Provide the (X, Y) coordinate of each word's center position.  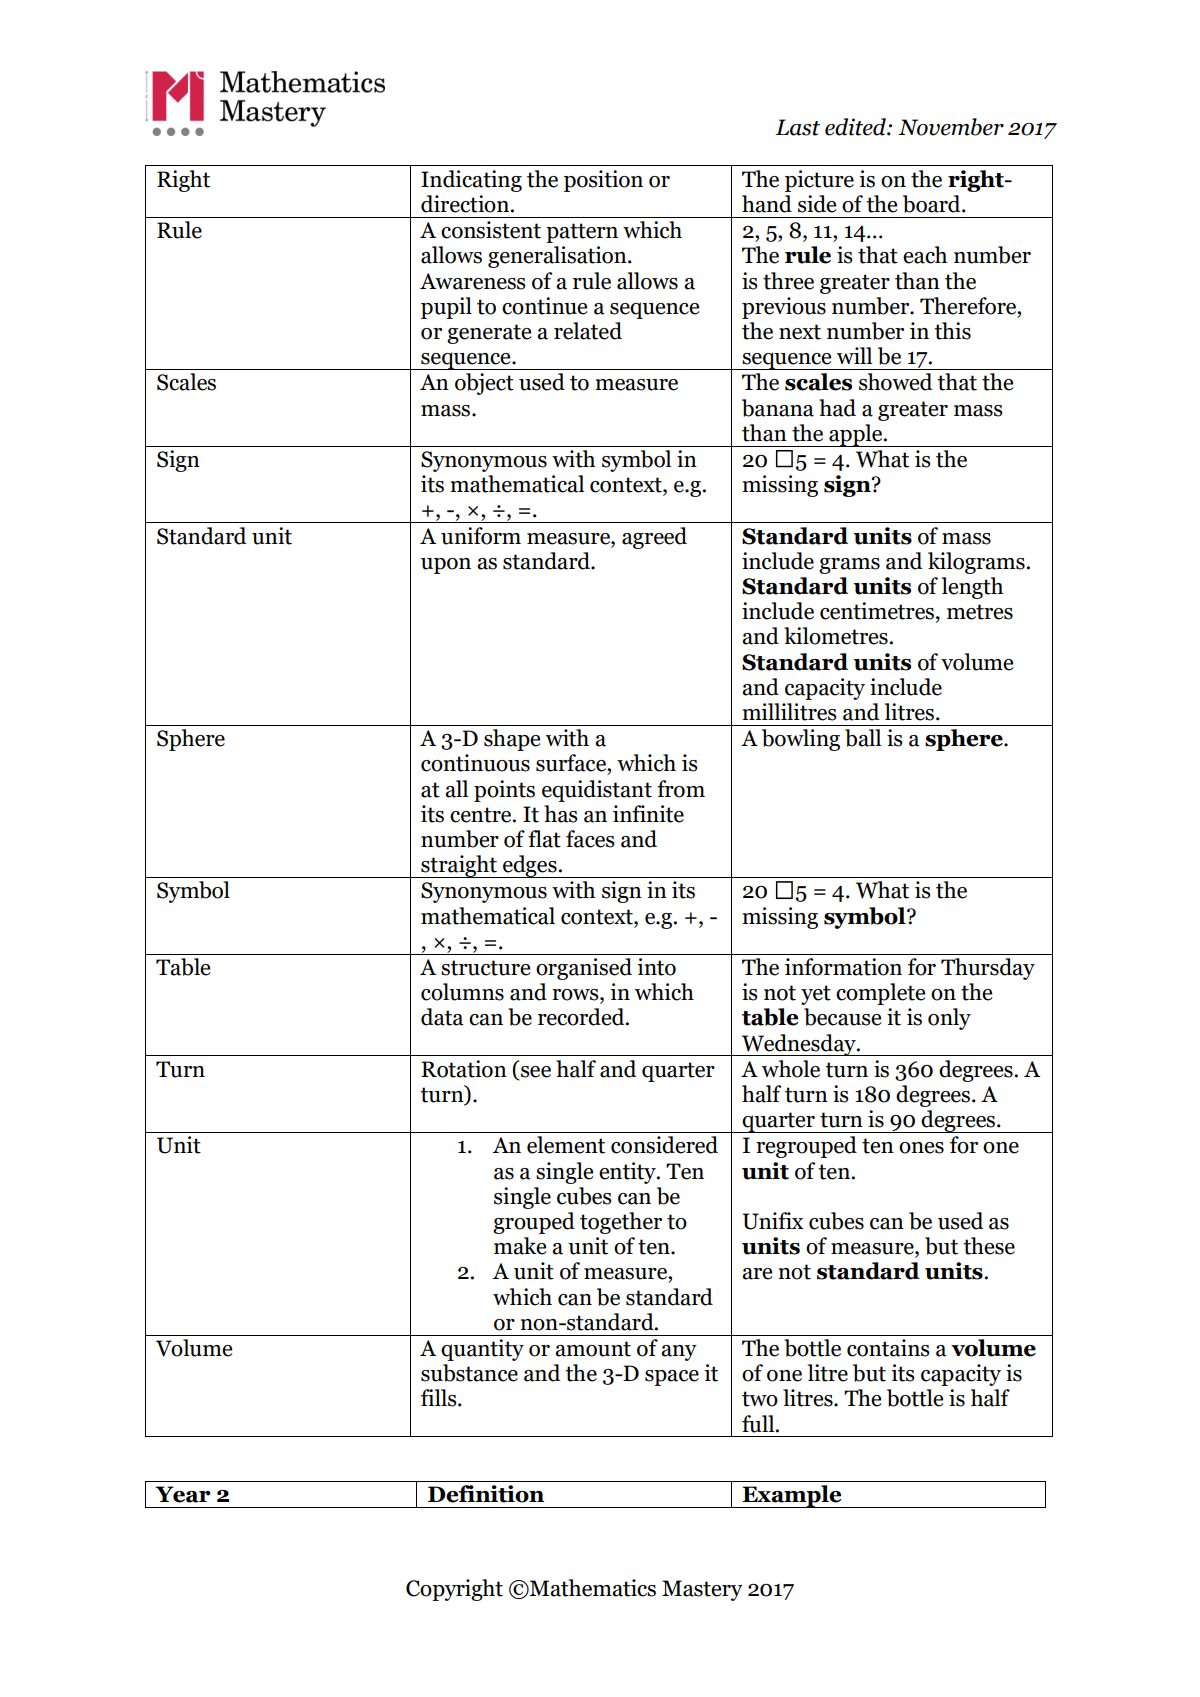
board (933, 204)
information (843, 967)
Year (183, 1494)
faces (590, 839)
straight (459, 866)
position (603, 181)
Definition (486, 1494)
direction (465, 204)
